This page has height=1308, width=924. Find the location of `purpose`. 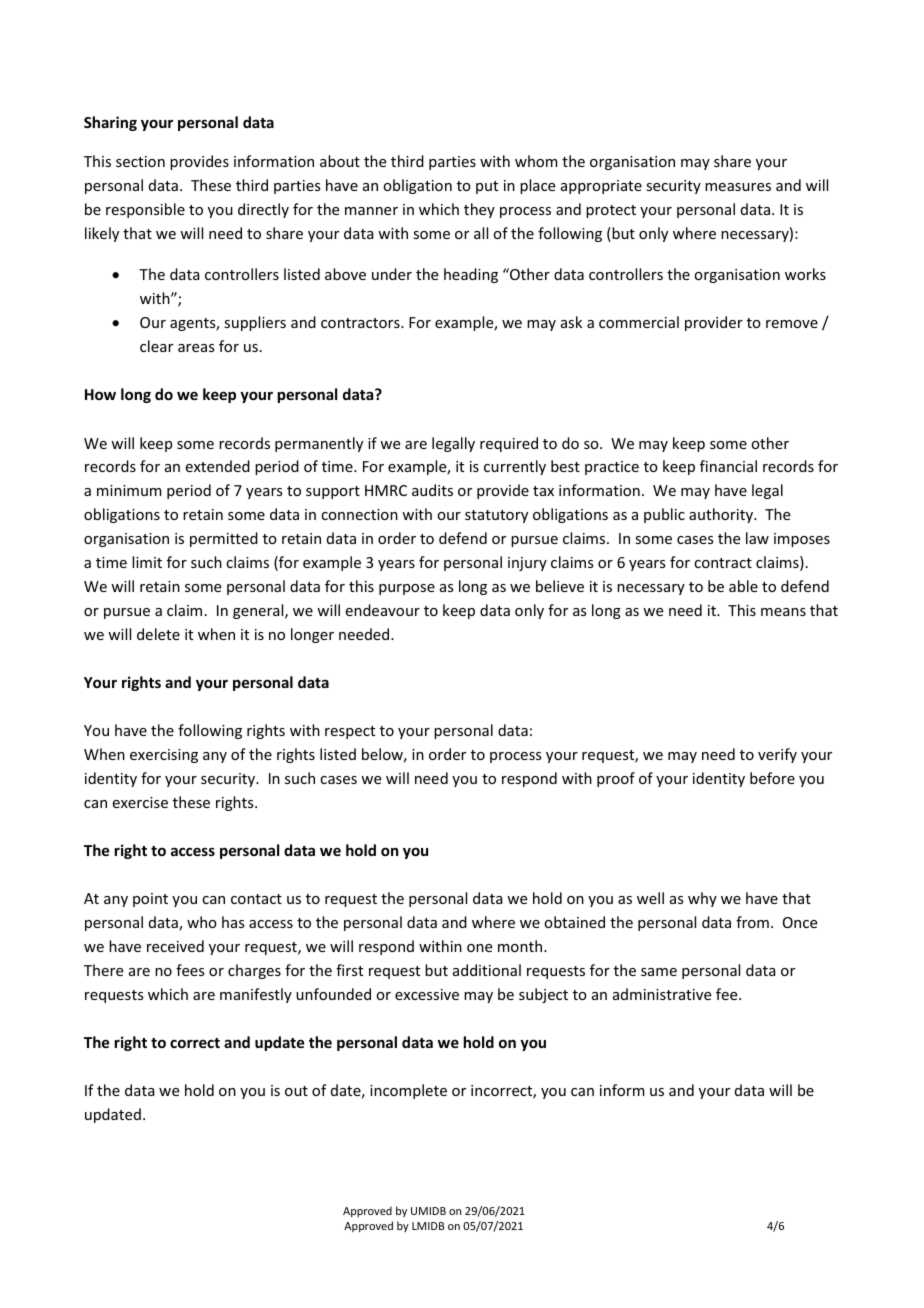

purpose is located at coordinates (407, 589).
